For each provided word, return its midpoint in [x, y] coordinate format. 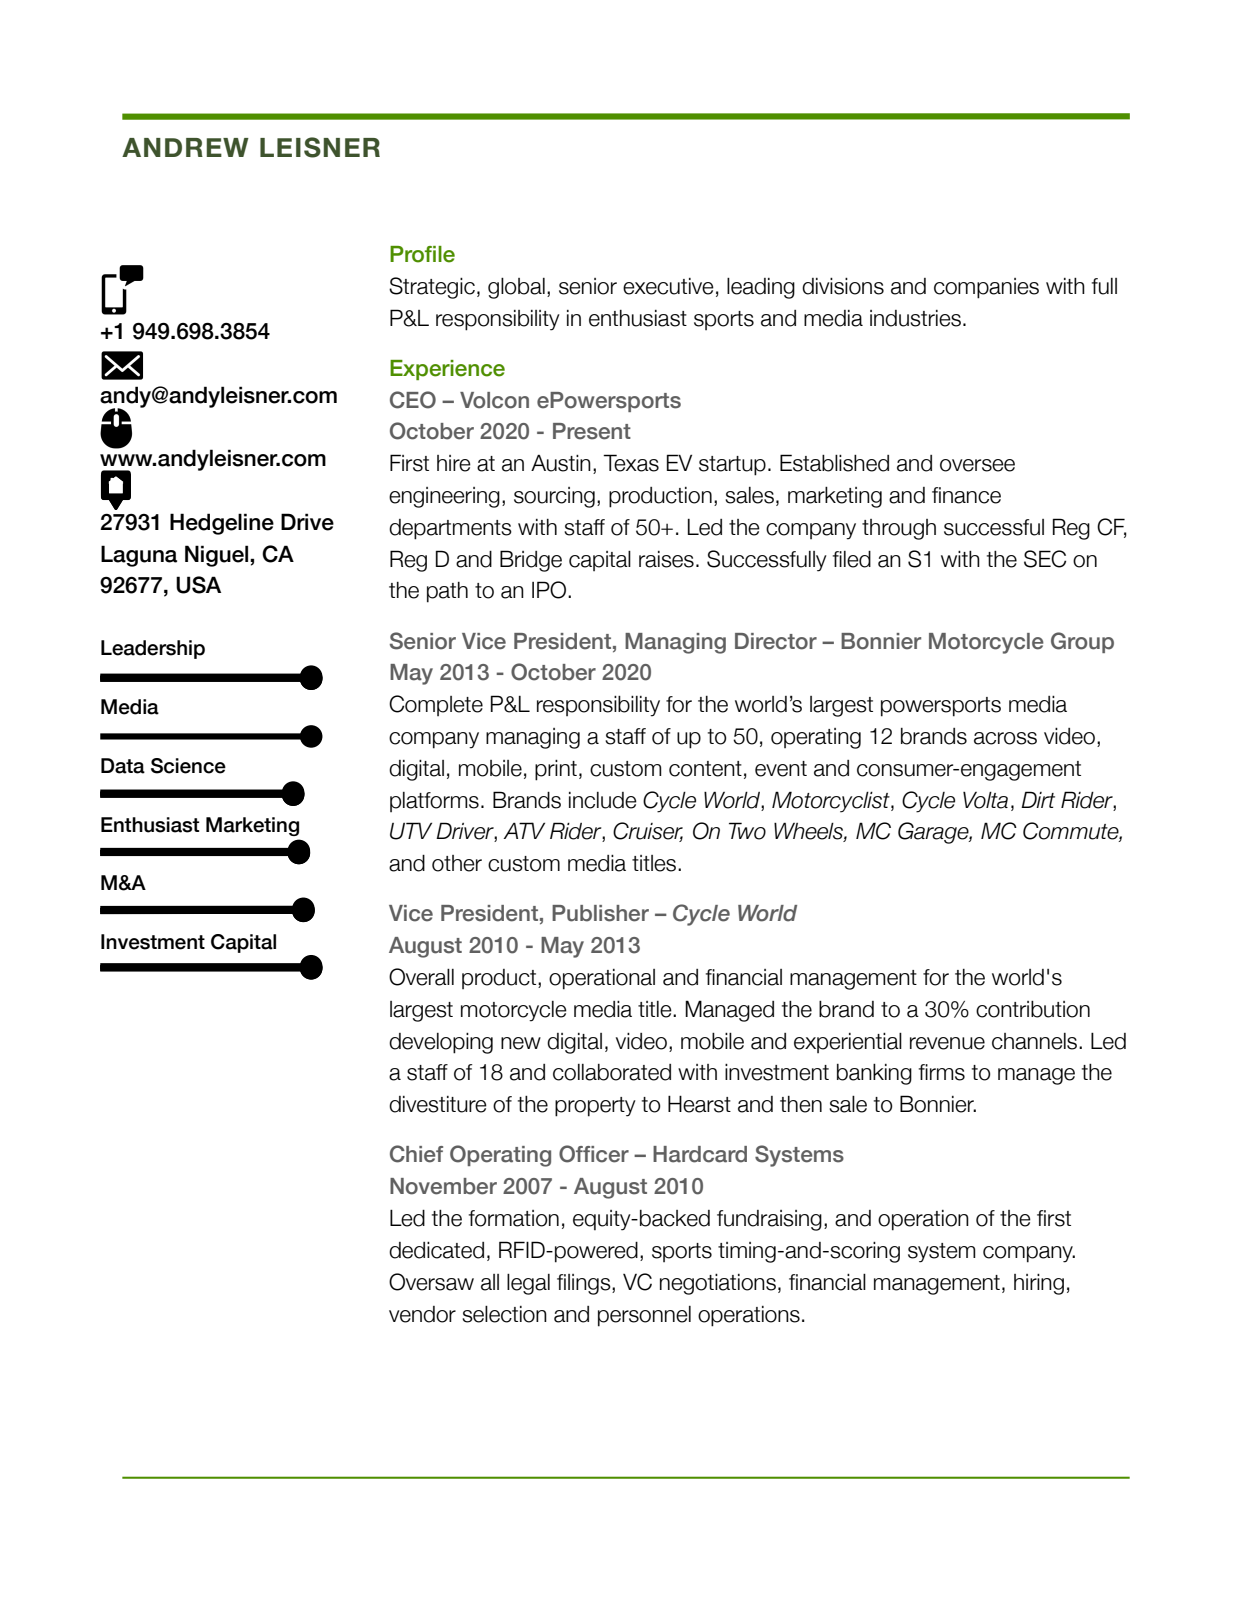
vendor [422, 1314]
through [899, 529]
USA [198, 585]
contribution [1033, 1009]
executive [668, 286]
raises [666, 559]
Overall [421, 977]
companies [986, 288]
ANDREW [185, 147]
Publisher [600, 913]
